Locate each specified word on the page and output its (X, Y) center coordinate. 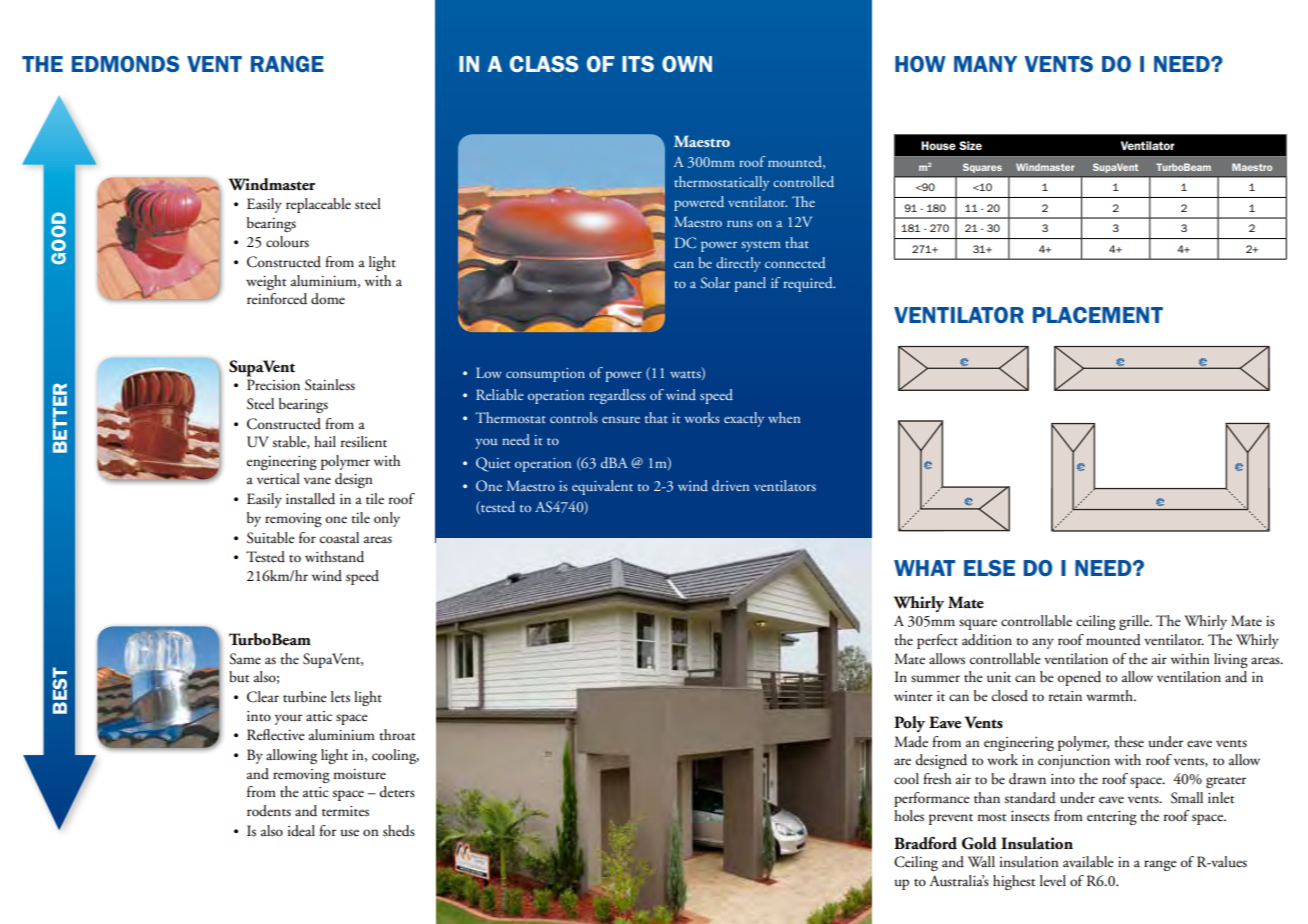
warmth (1110, 695)
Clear (263, 697)
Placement (1098, 315)
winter (913, 696)
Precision (273, 385)
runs (740, 223)
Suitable (271, 538)
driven (730, 485)
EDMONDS (125, 64)
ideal (301, 830)
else (989, 568)
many (985, 64)
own (687, 64)
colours (287, 242)
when (784, 417)
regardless (617, 396)
